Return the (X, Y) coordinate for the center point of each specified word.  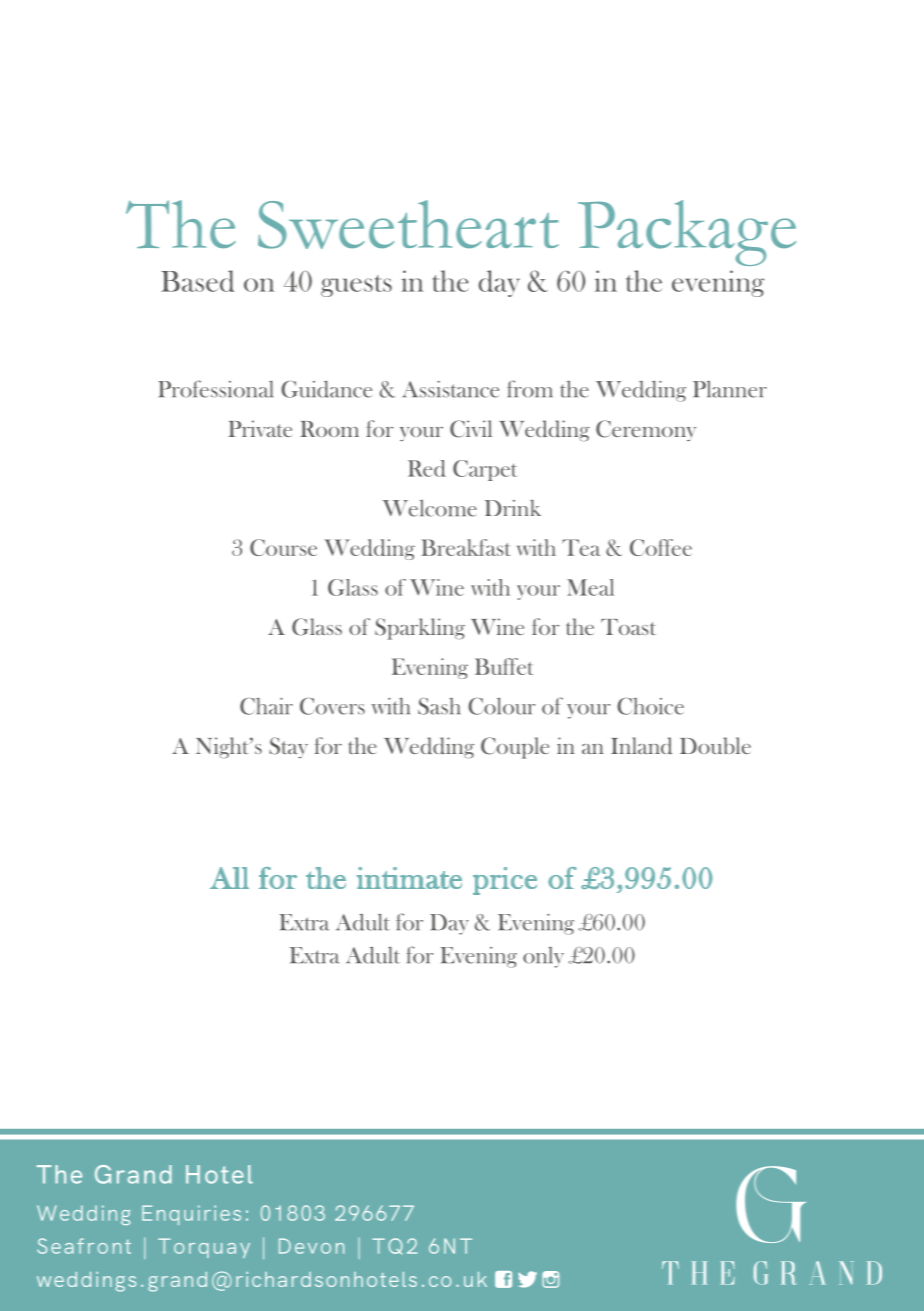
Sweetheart (408, 224)
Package (687, 233)
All (229, 878)
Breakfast (465, 547)
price (505, 881)
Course (283, 547)
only (543, 957)
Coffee (661, 547)
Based (198, 281)
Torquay (204, 1248)
